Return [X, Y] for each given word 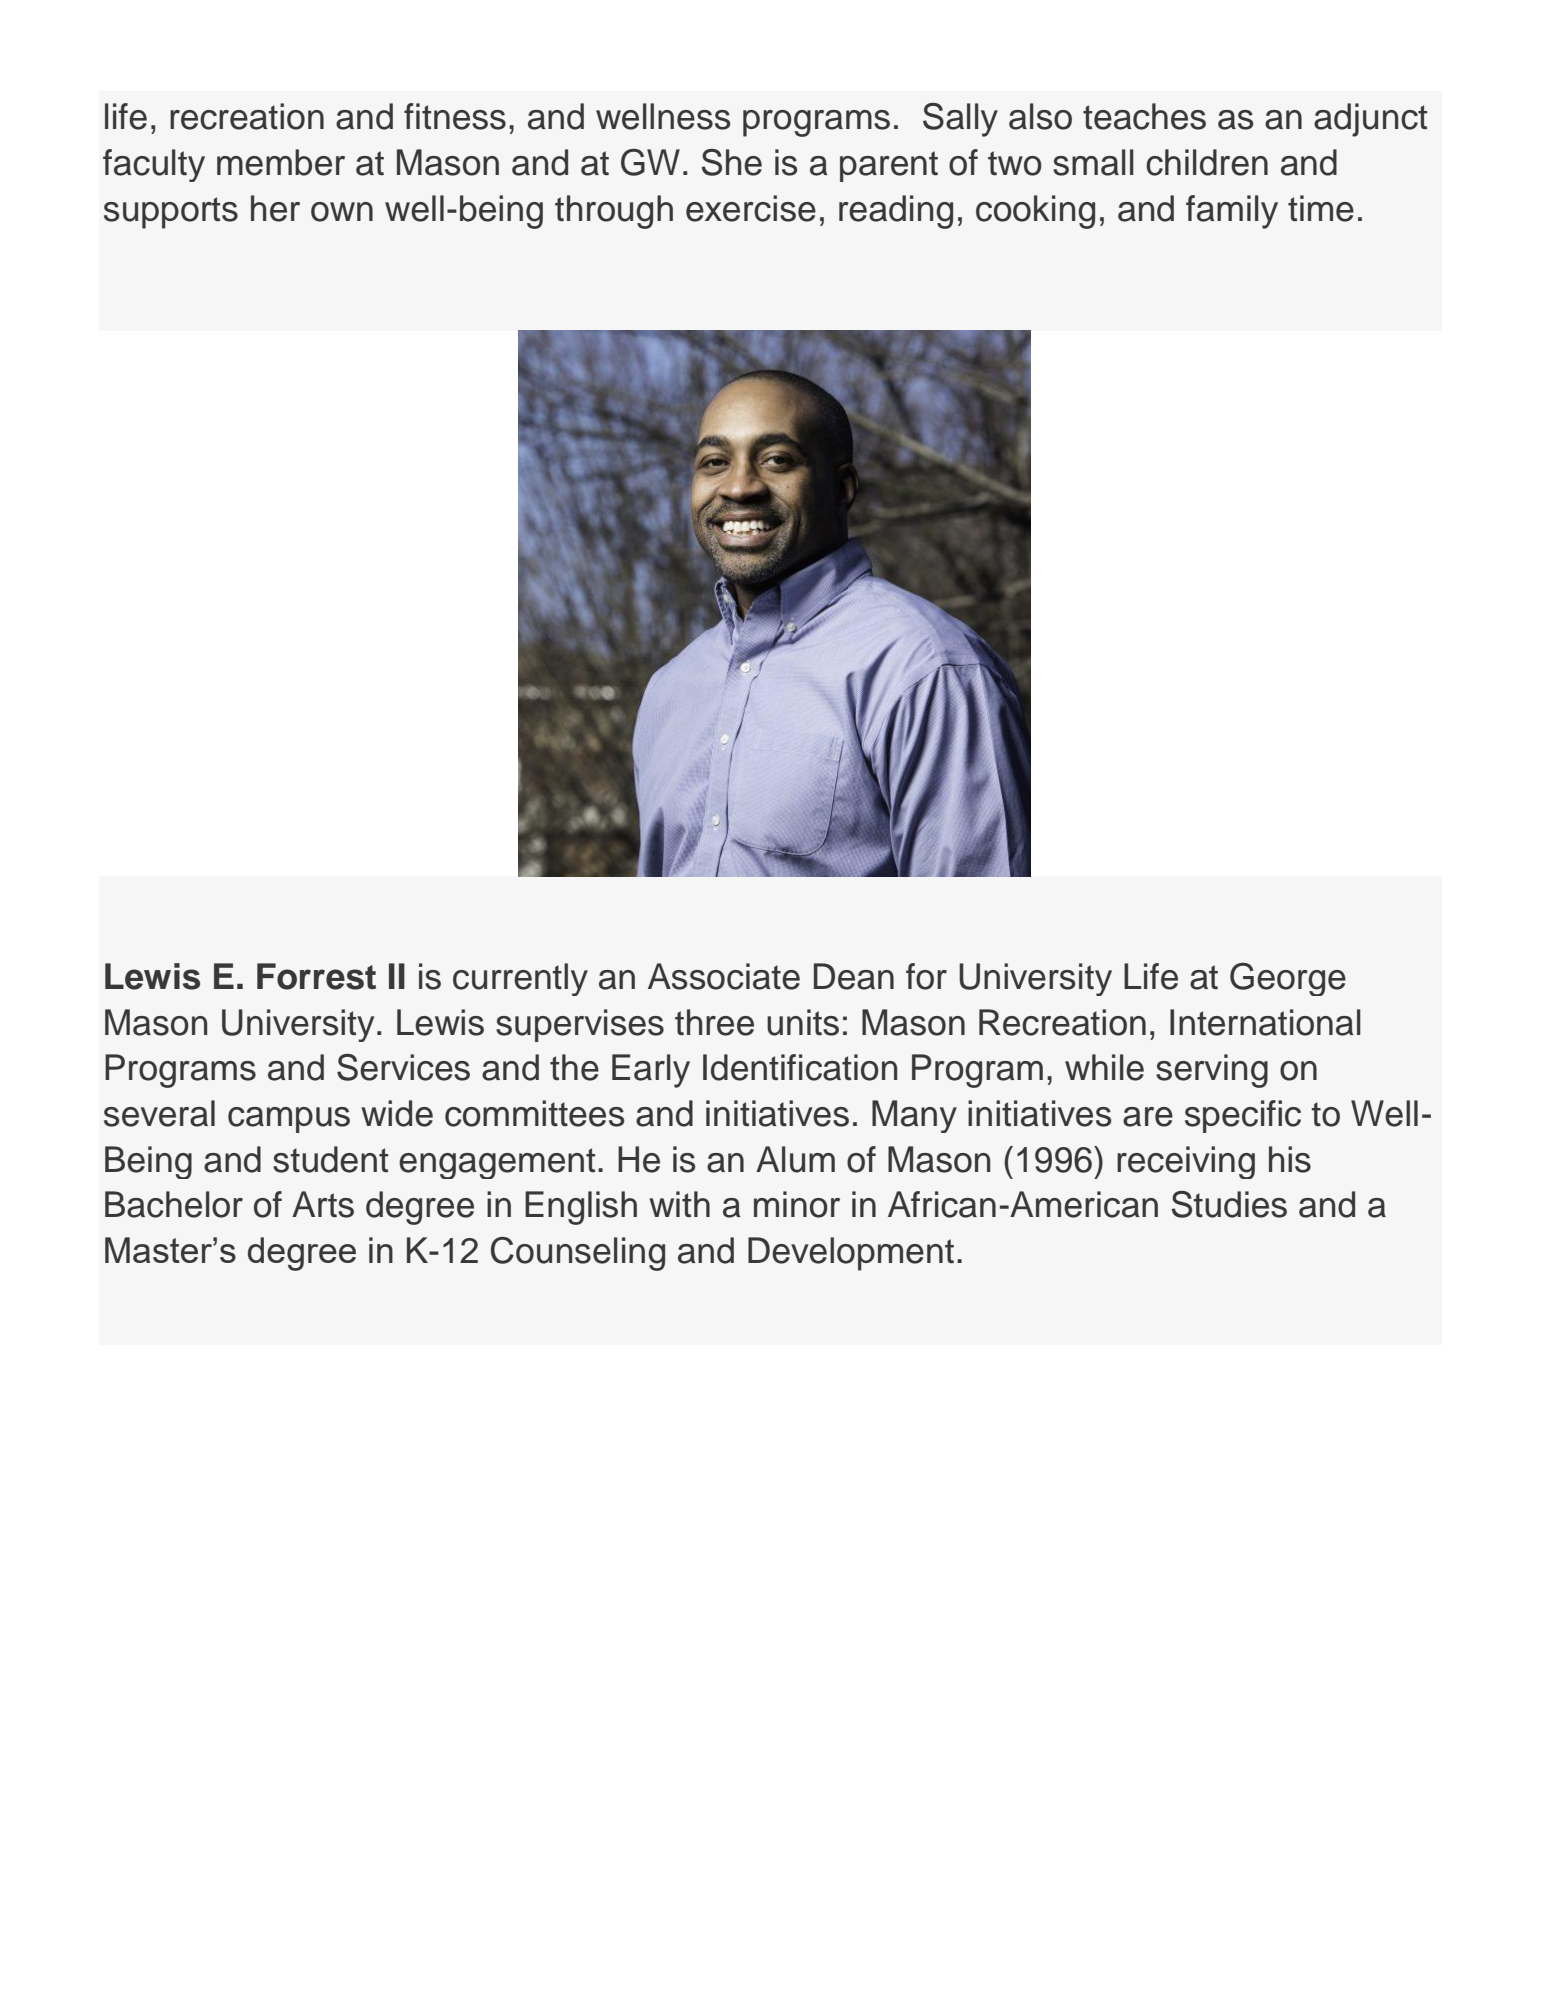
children [1207, 162]
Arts [323, 1204]
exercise [751, 208]
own [342, 212]
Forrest [316, 976]
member [281, 162]
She [732, 162]
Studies [1229, 1204]
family [1232, 212]
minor [797, 1204]
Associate [724, 976]
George [1288, 979]
